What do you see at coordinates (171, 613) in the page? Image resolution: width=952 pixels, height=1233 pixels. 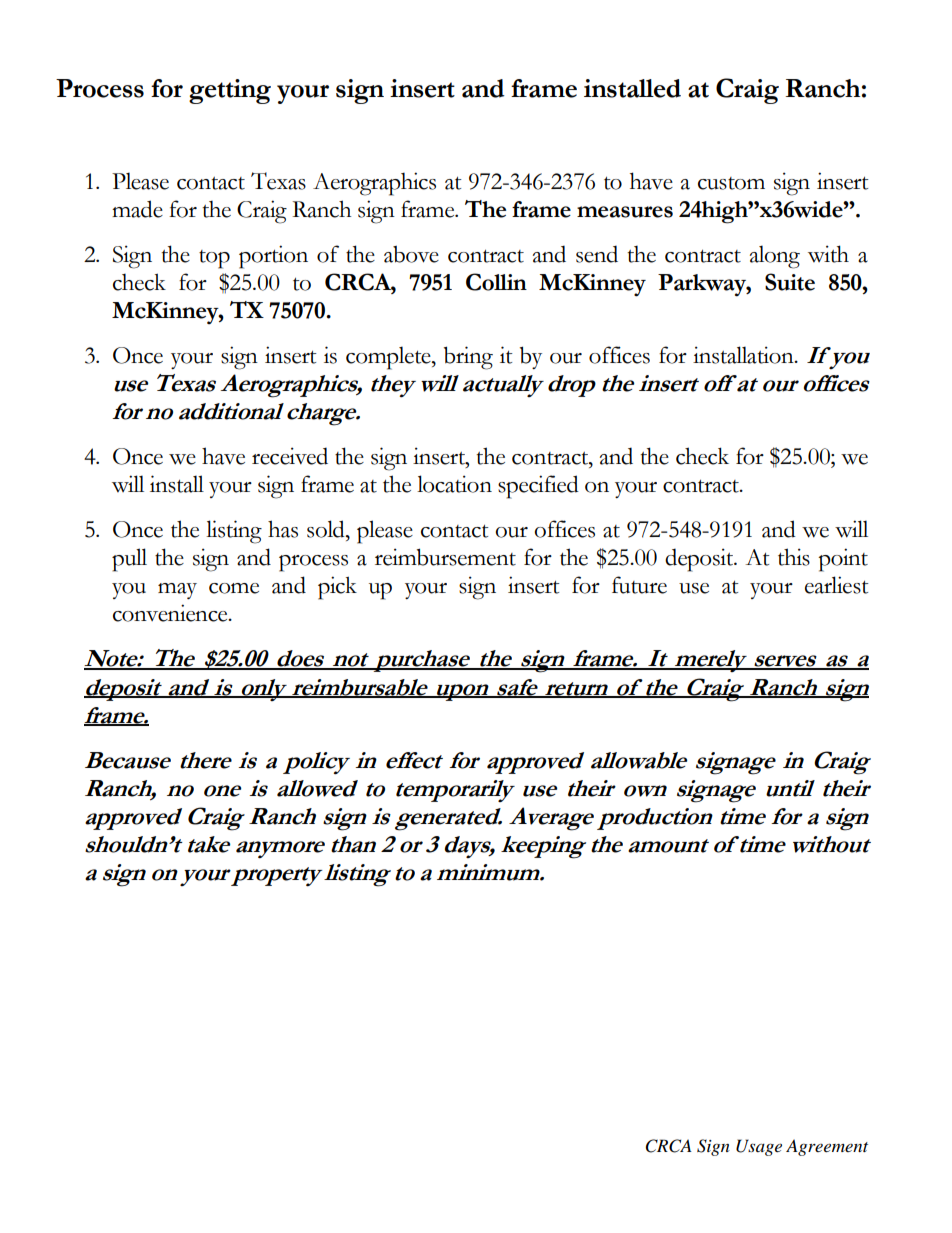 I see `convenience` at bounding box center [171, 613].
